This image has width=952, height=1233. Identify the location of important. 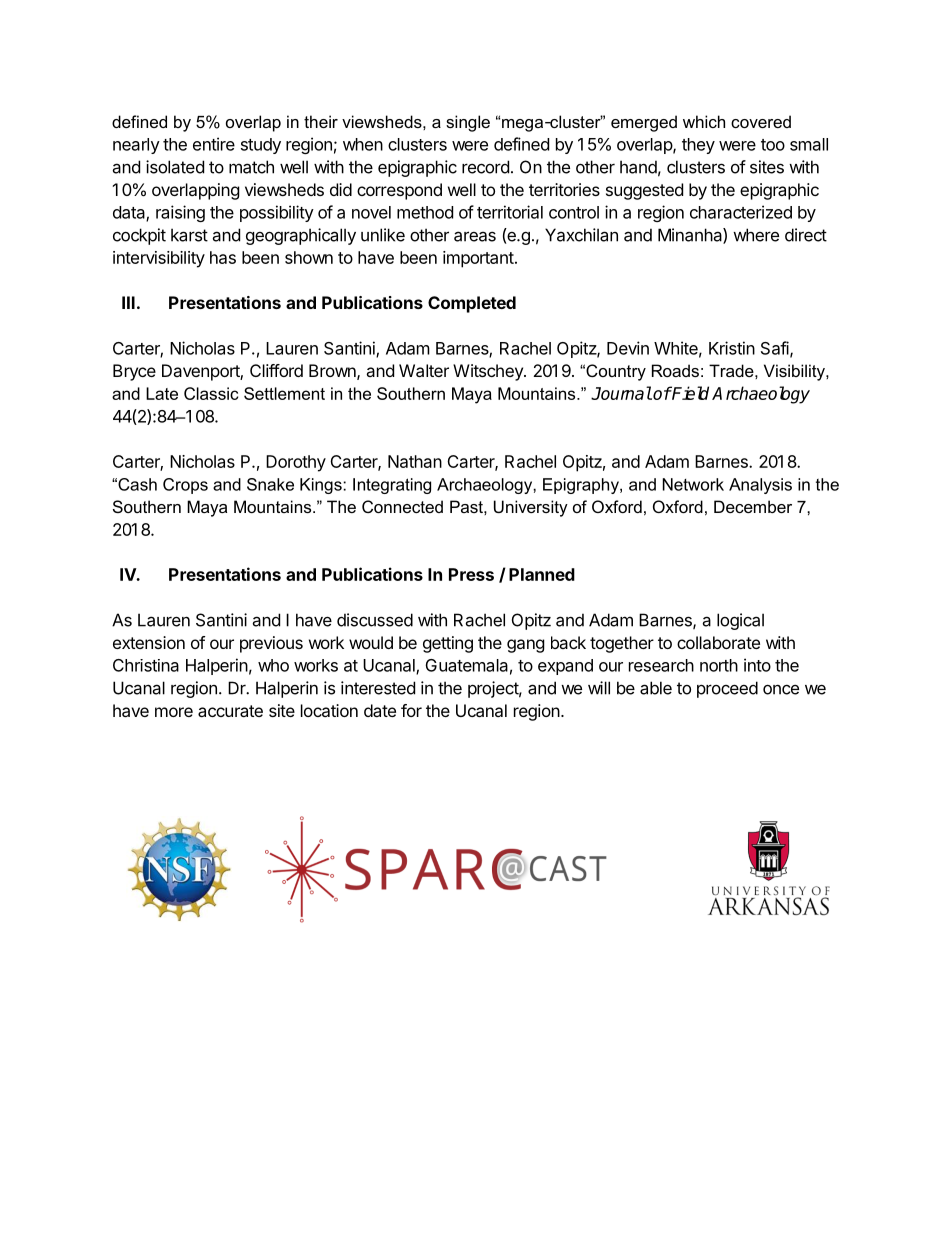
(478, 259).
